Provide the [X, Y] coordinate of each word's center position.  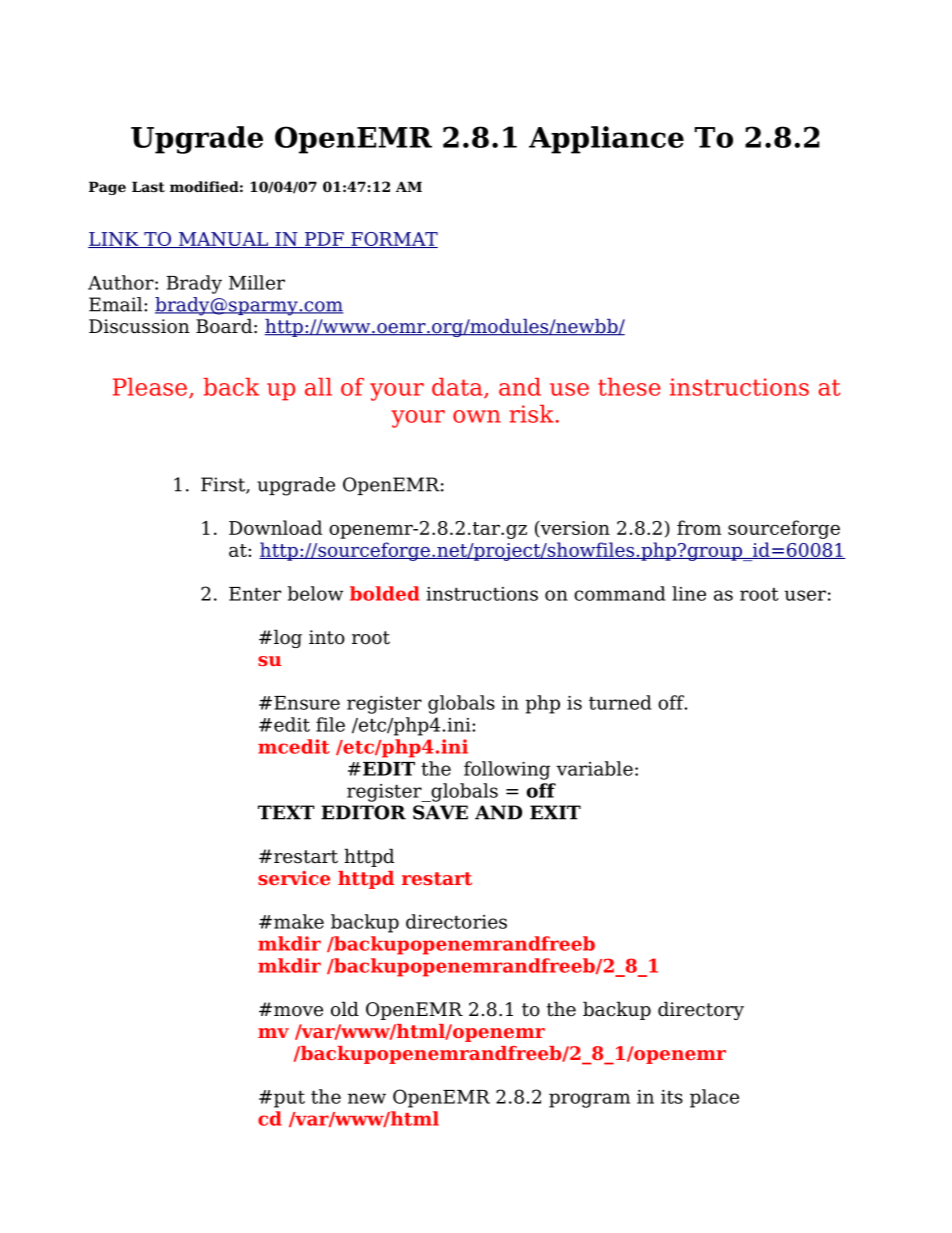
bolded [385, 593]
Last [148, 186]
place [714, 1098]
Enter [255, 594]
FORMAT [393, 240]
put [288, 1099]
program [589, 1100]
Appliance [606, 140]
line [689, 593]
